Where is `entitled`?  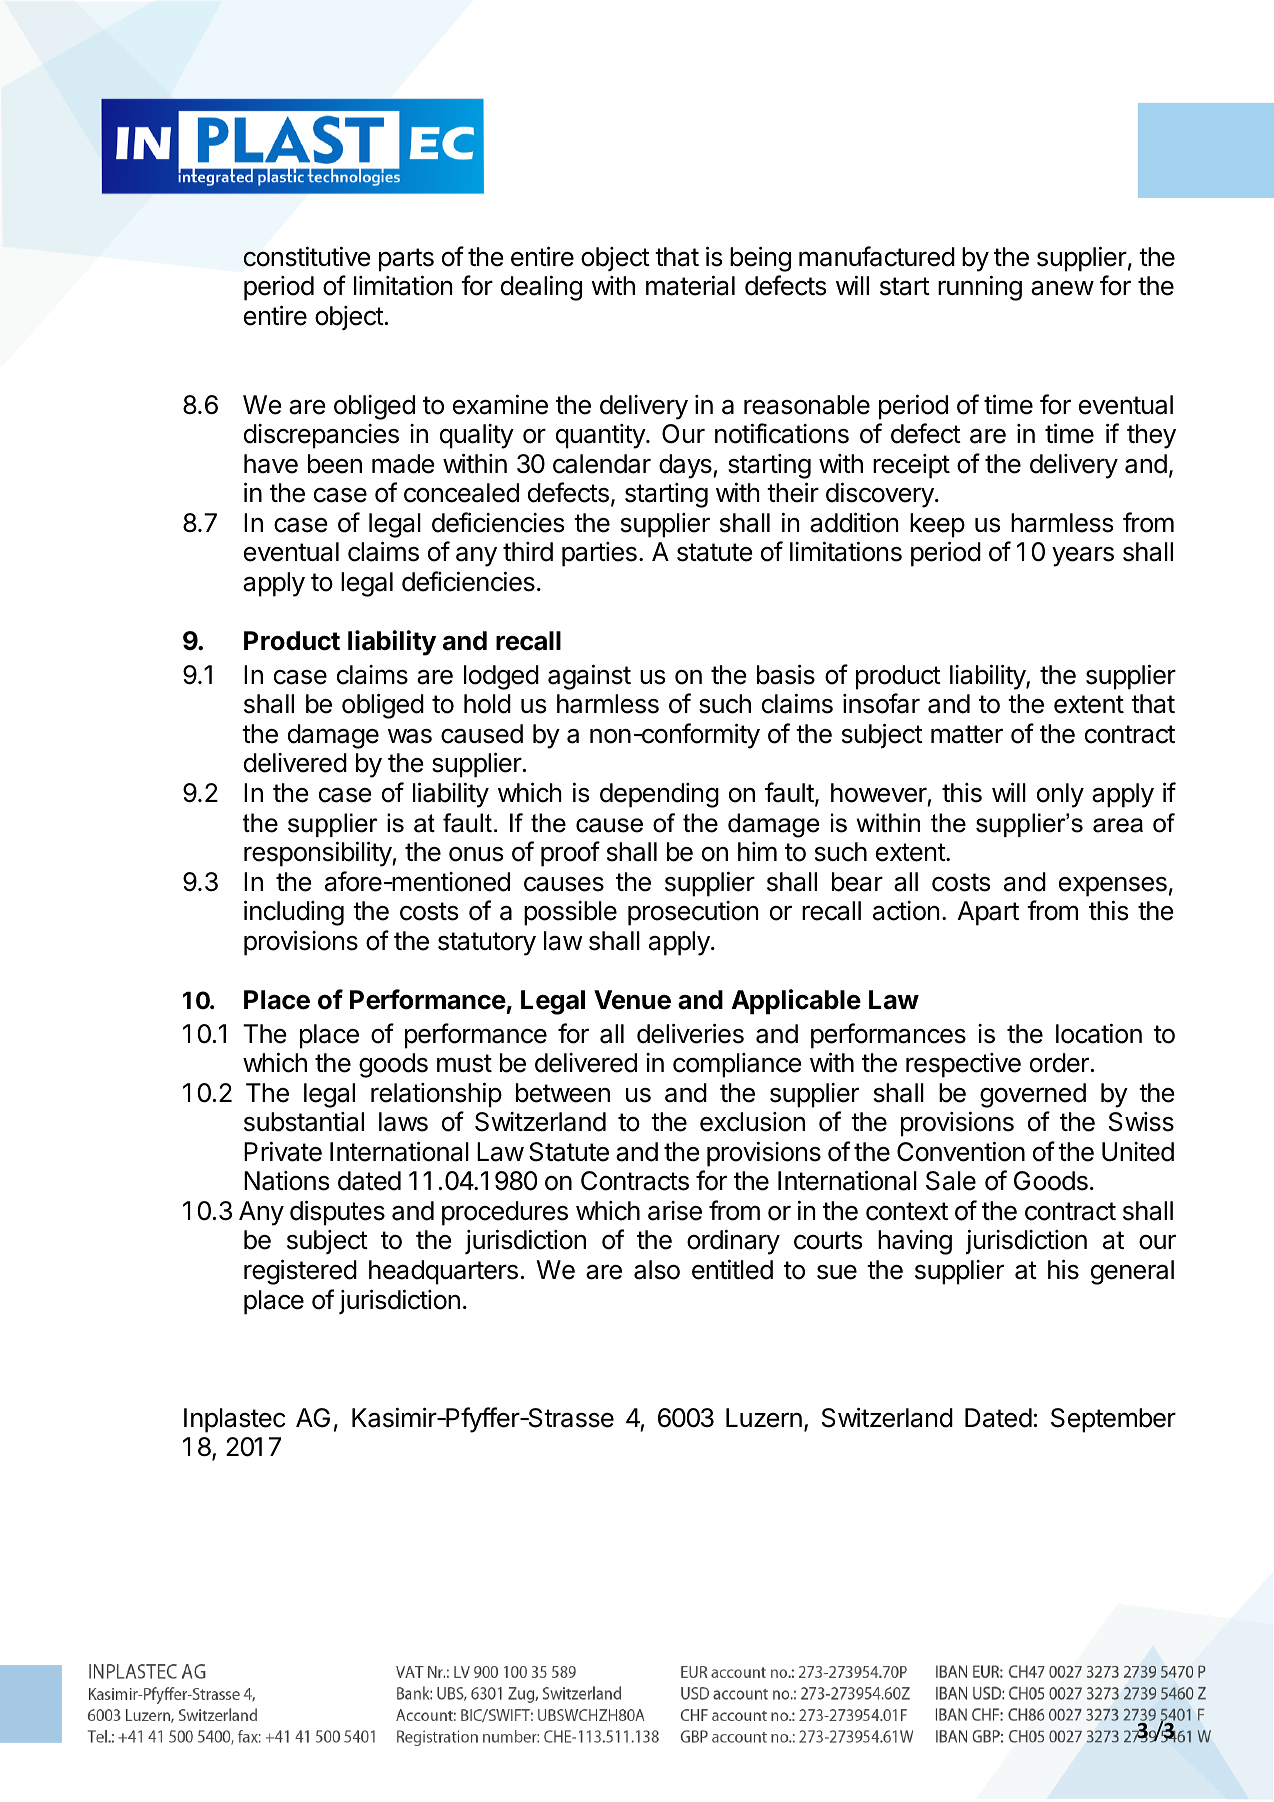 entitled is located at coordinates (732, 1270).
